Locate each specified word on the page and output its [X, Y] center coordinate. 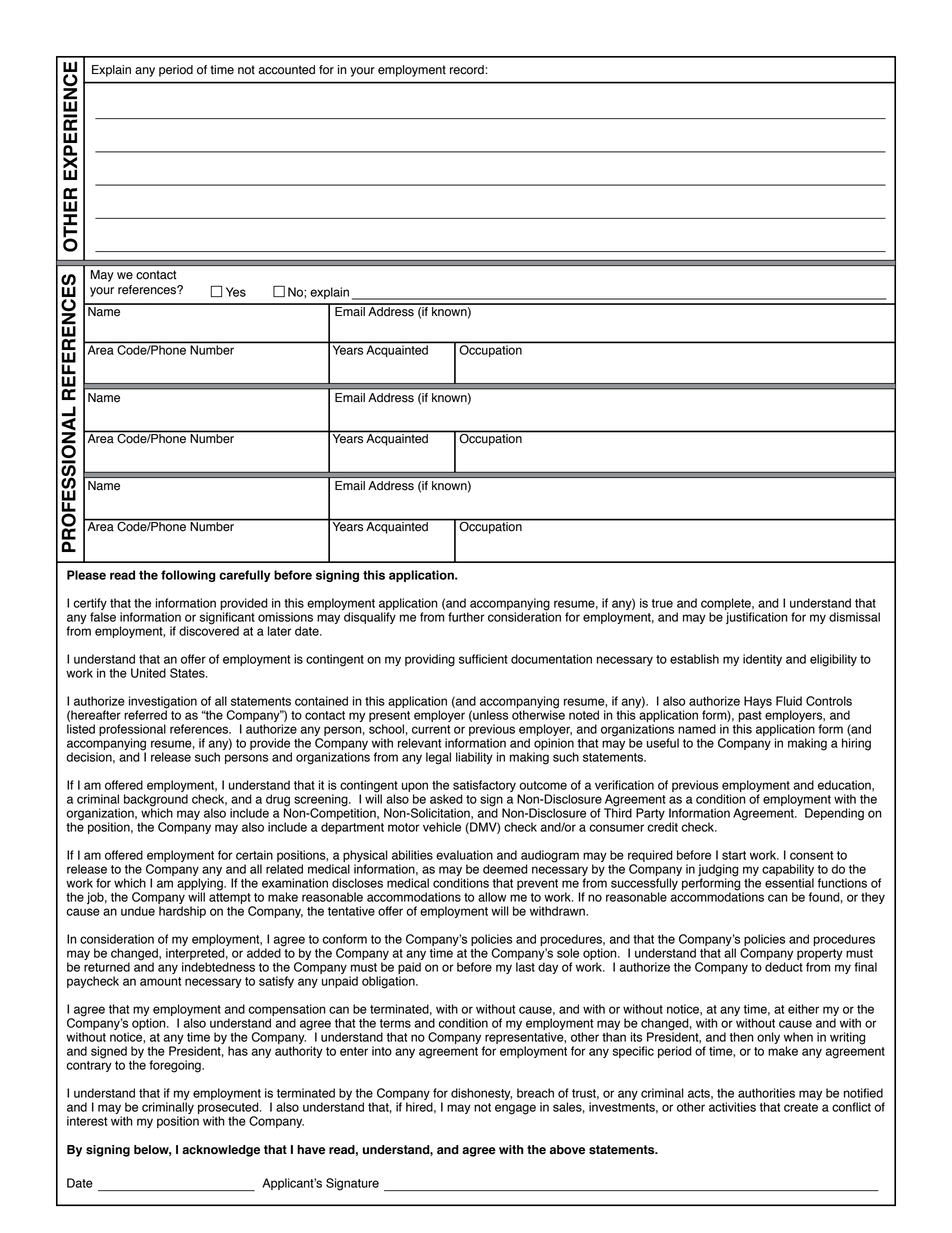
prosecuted [229, 1109]
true [662, 603]
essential [789, 883]
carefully [245, 576]
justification [757, 618]
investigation [163, 703]
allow [492, 897]
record [467, 70]
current [431, 729]
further [466, 617]
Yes [236, 292]
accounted [286, 70]
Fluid [789, 701]
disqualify [370, 618]
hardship [182, 912]
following [188, 576]
